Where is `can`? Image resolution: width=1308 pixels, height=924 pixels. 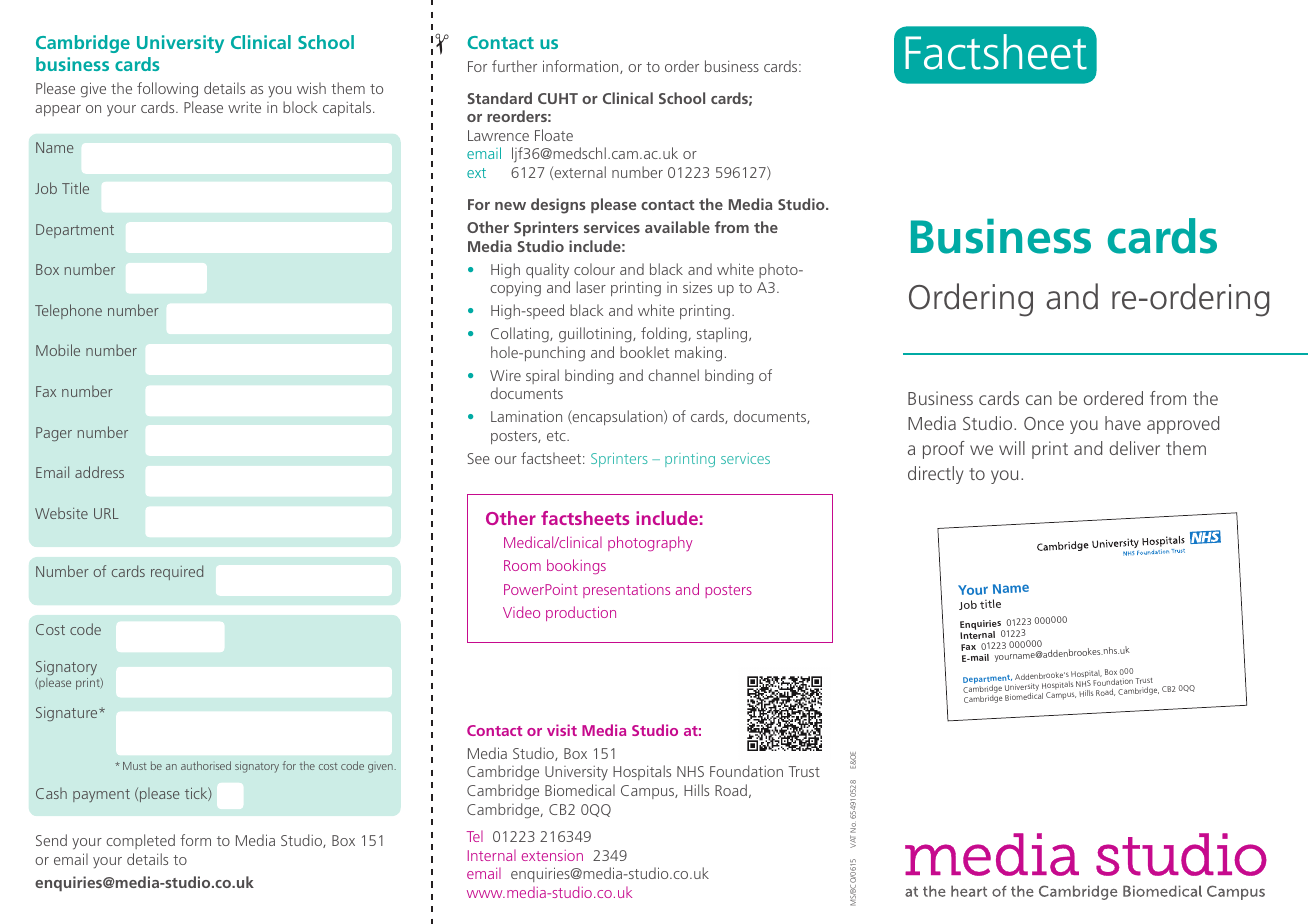
can is located at coordinates (1039, 400).
